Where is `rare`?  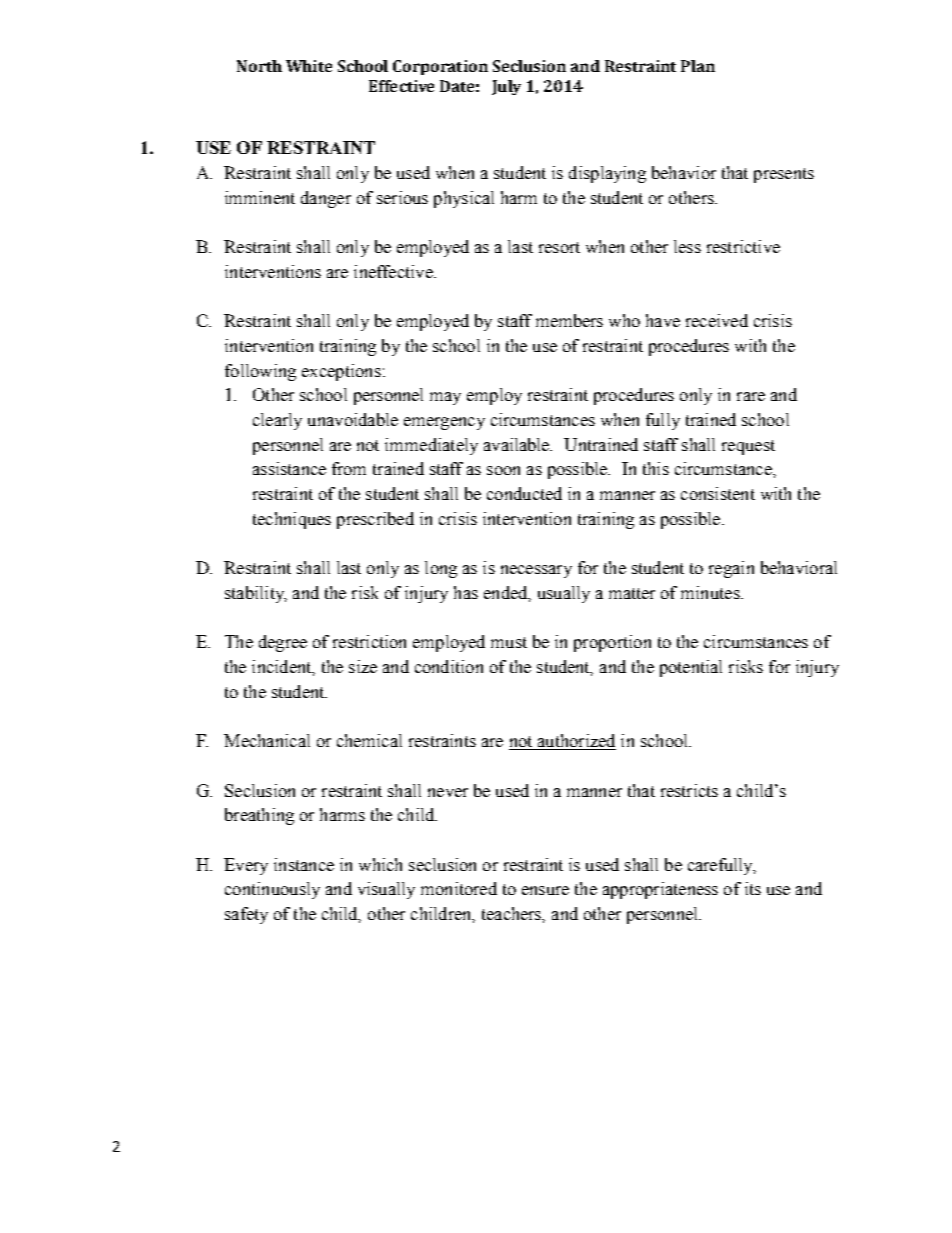
rare is located at coordinates (751, 396).
